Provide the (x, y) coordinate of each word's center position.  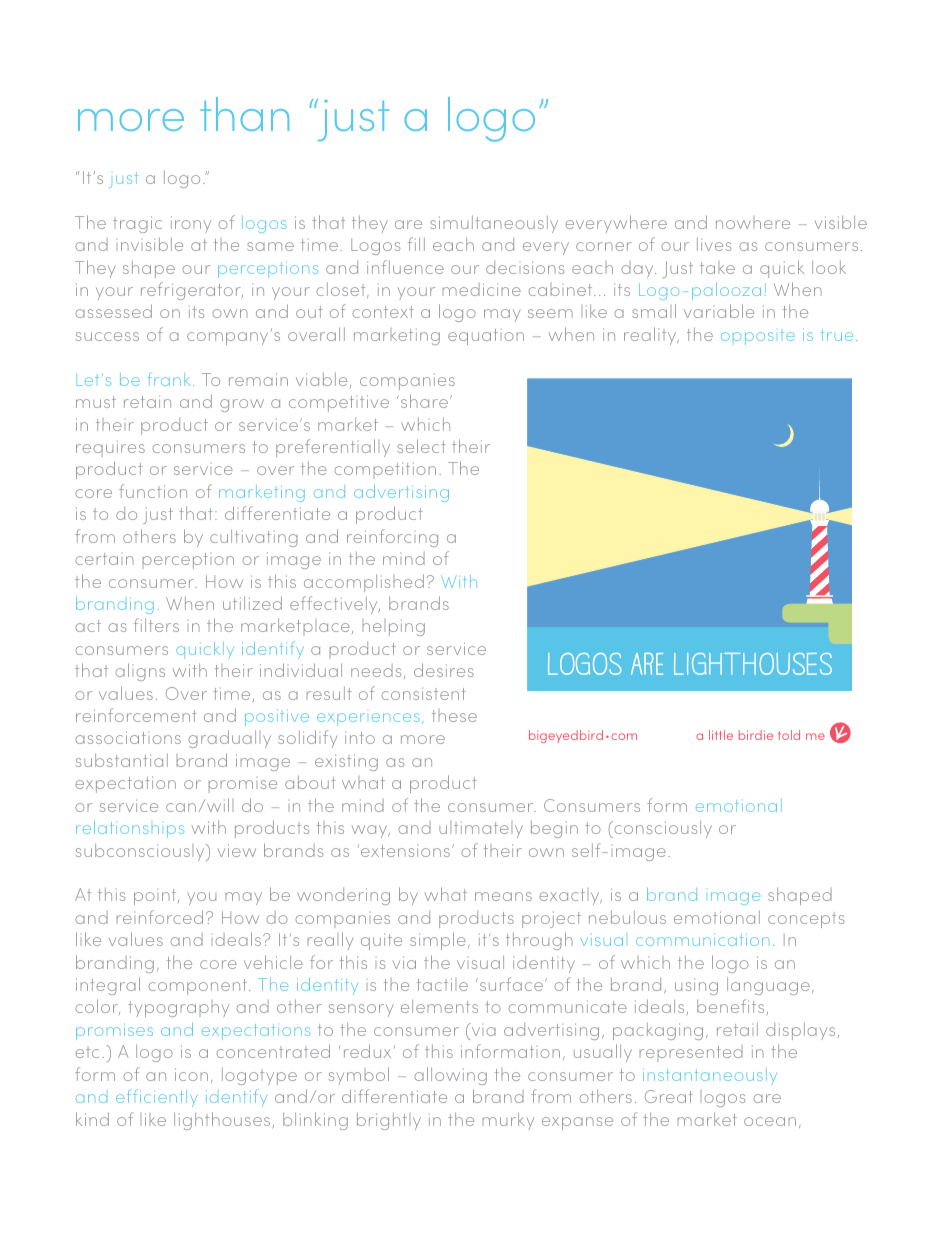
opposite (758, 338)
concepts (806, 921)
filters (156, 625)
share (426, 401)
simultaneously (494, 224)
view (237, 850)
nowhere (753, 224)
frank (170, 379)
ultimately (481, 829)
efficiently (157, 1098)
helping (394, 627)
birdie (756, 735)
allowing (450, 1076)
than (244, 114)
